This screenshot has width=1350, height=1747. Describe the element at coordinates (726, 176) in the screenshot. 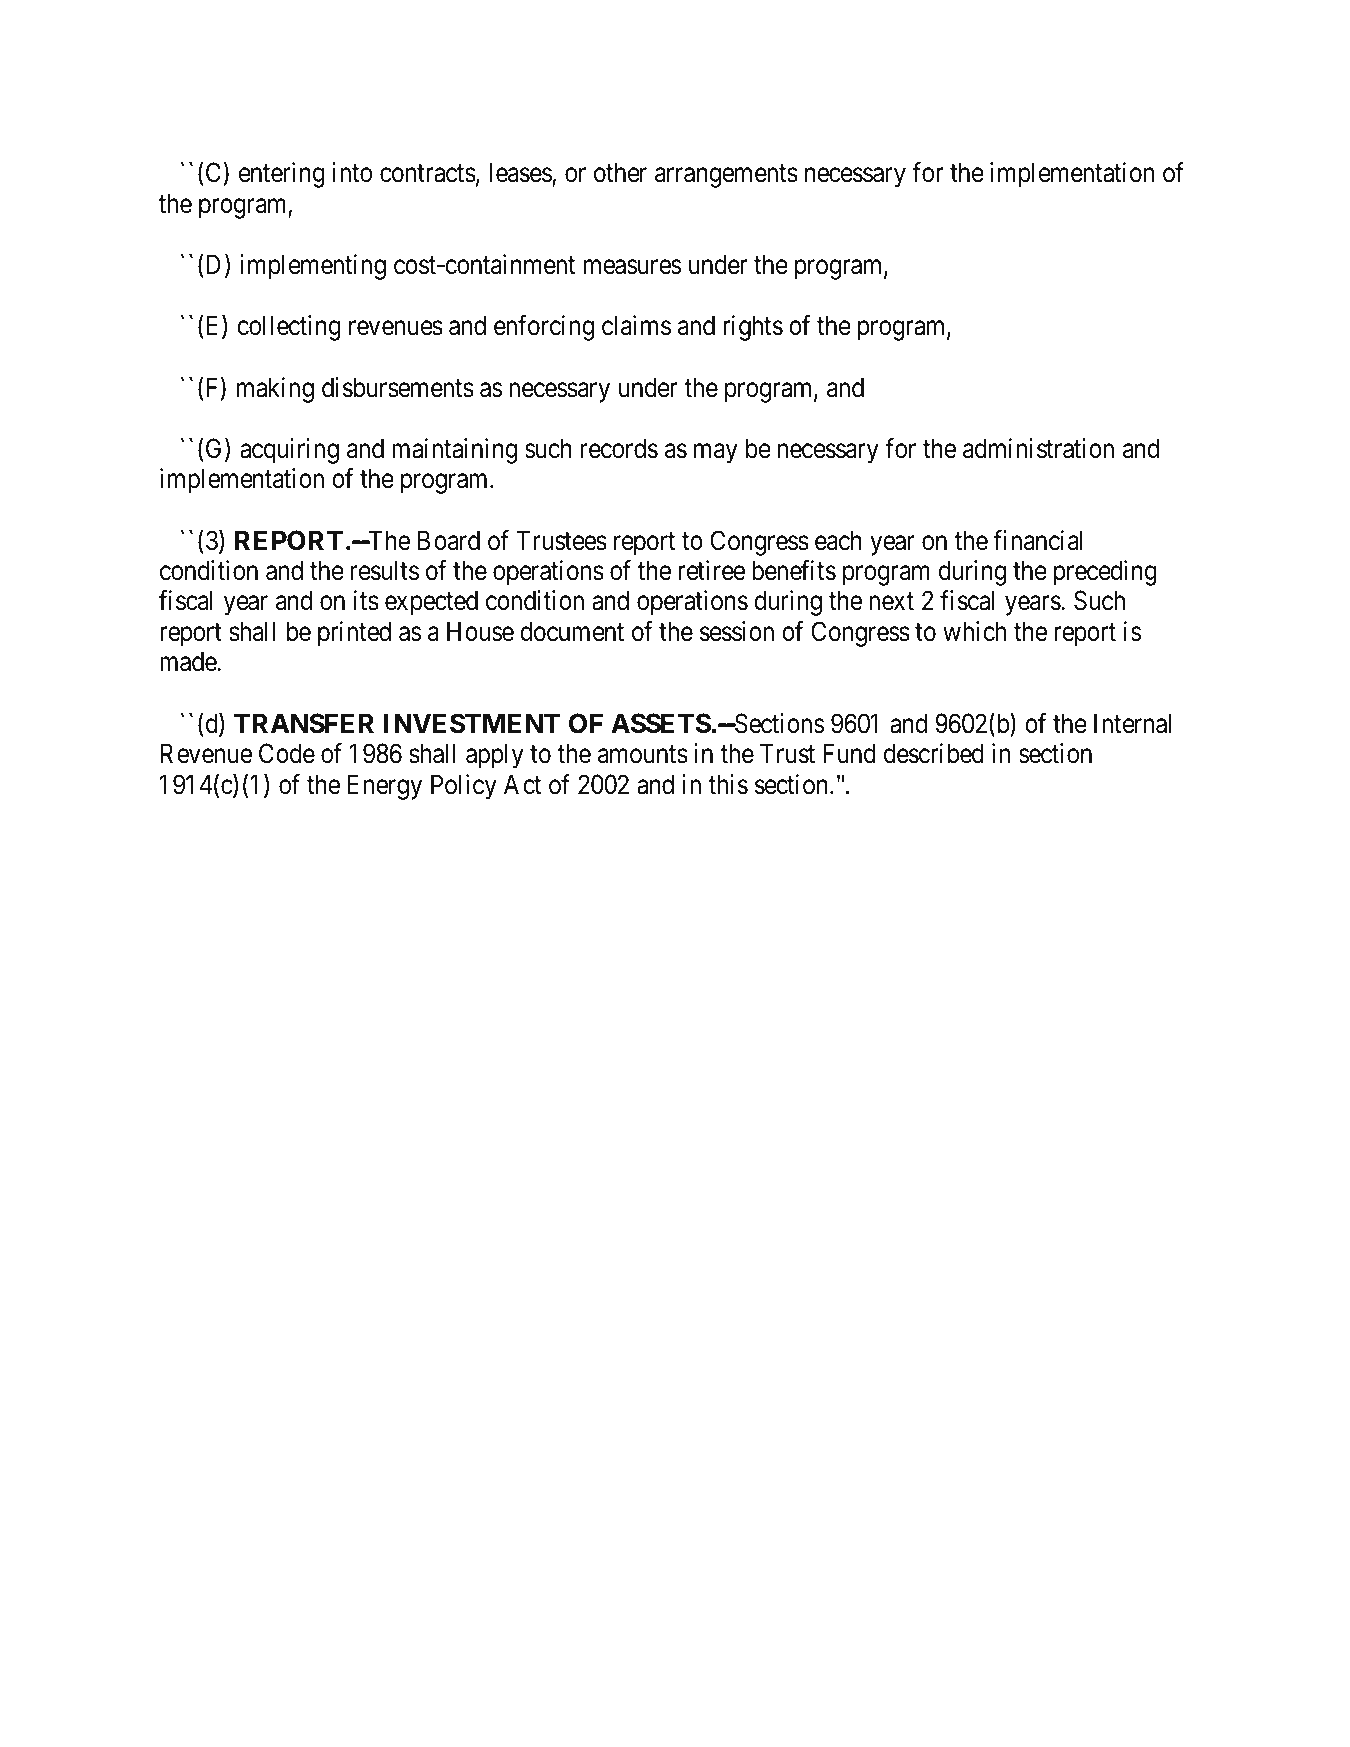

I see `arrangements` at that location.
